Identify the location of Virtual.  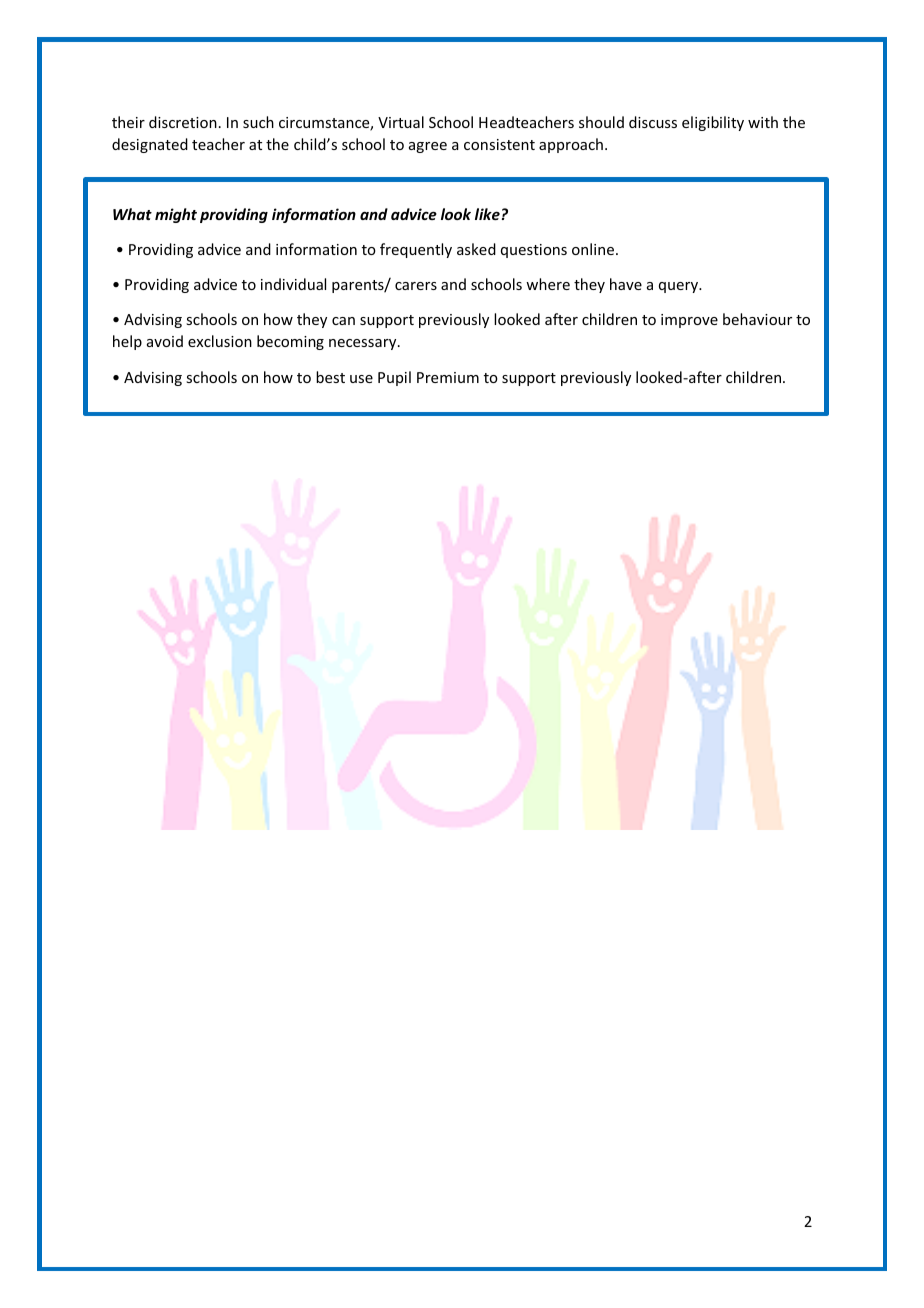
(401, 122).
